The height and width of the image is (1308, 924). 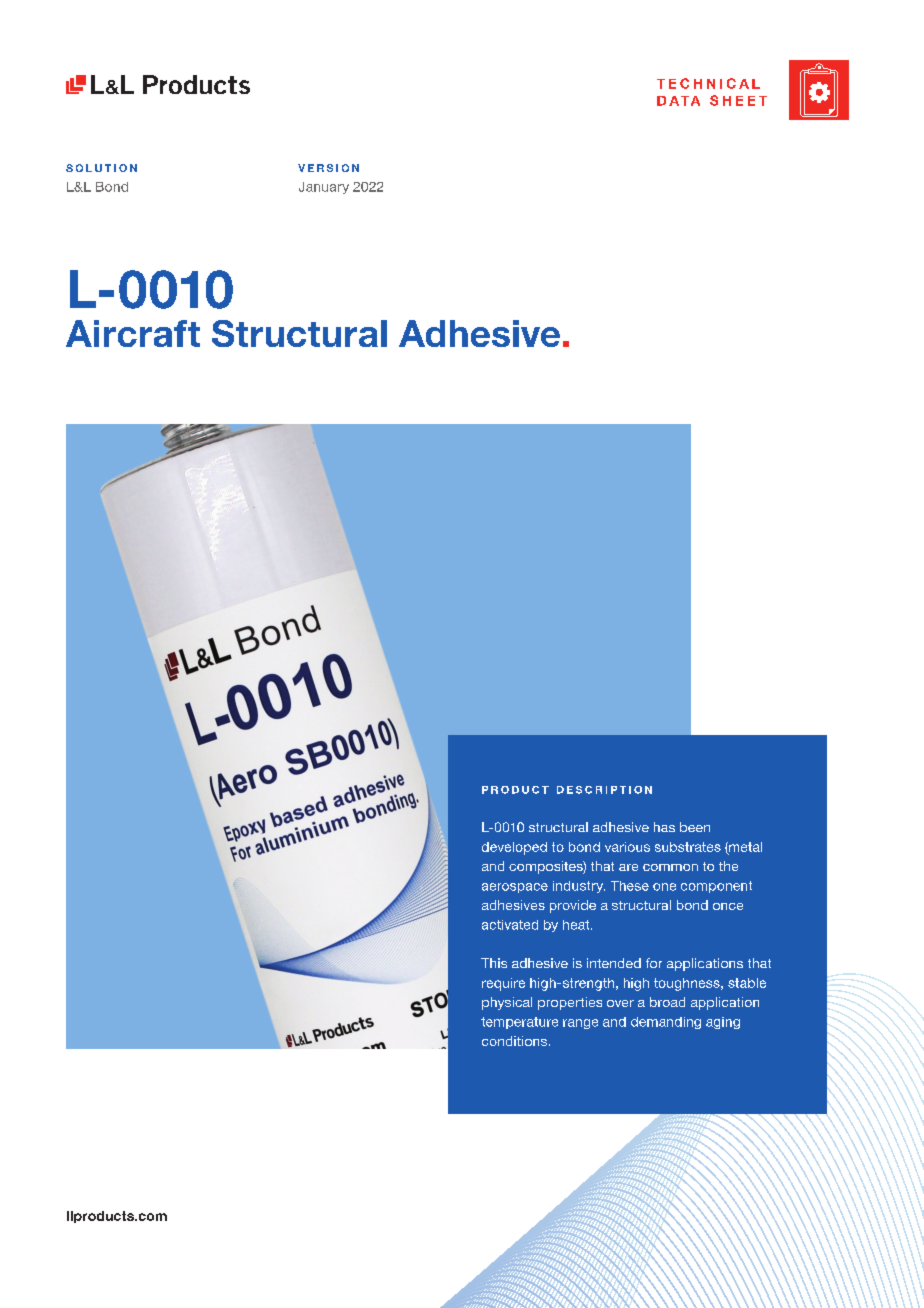 What do you see at coordinates (670, 867) in the image?
I see `common` at bounding box center [670, 867].
